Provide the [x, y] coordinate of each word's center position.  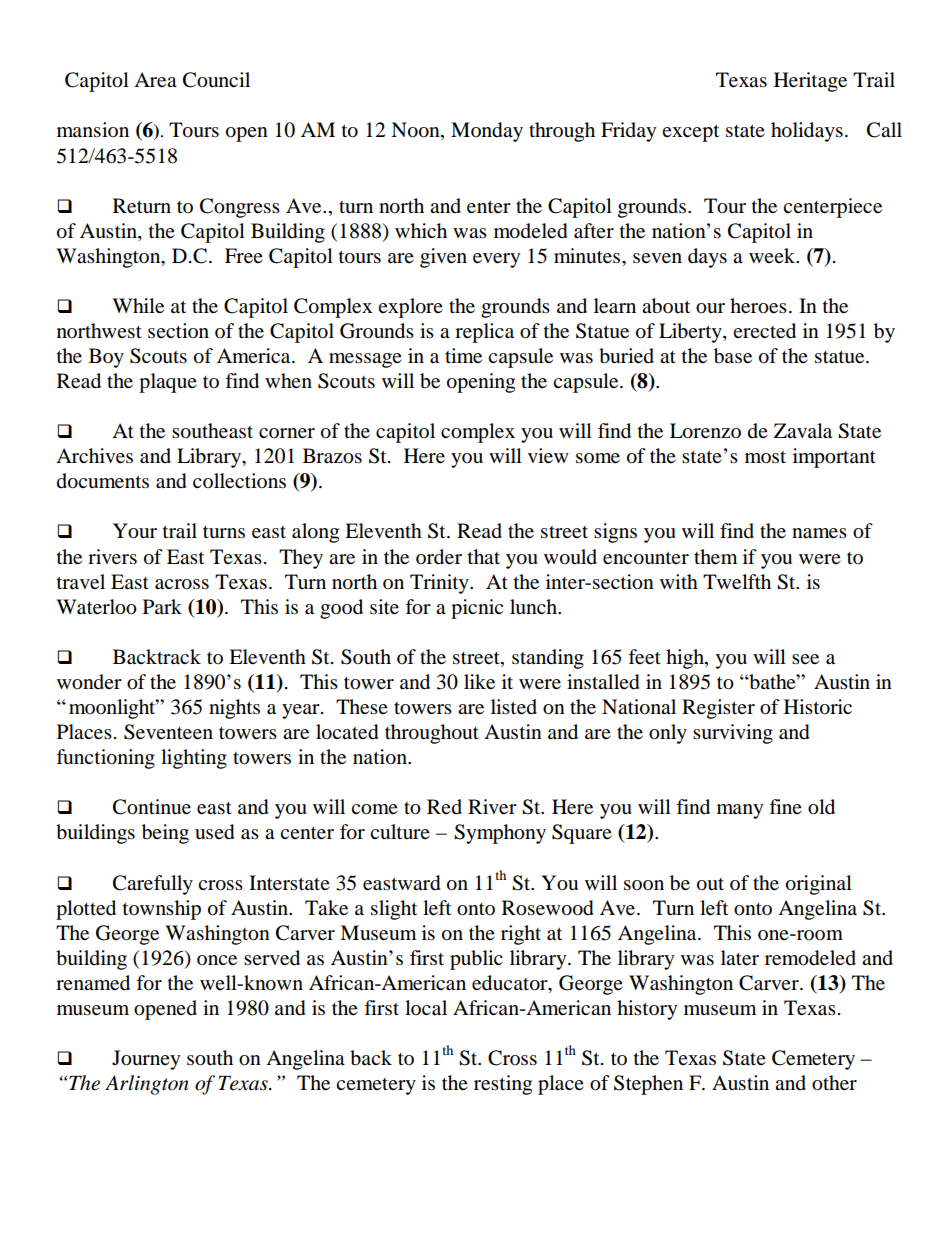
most [765, 457]
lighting [194, 759]
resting [503, 1085]
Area [155, 80]
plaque [168, 383]
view [548, 456]
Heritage [810, 82]
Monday [487, 132]
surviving [733, 734]
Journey [146, 1060]
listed [514, 707]
